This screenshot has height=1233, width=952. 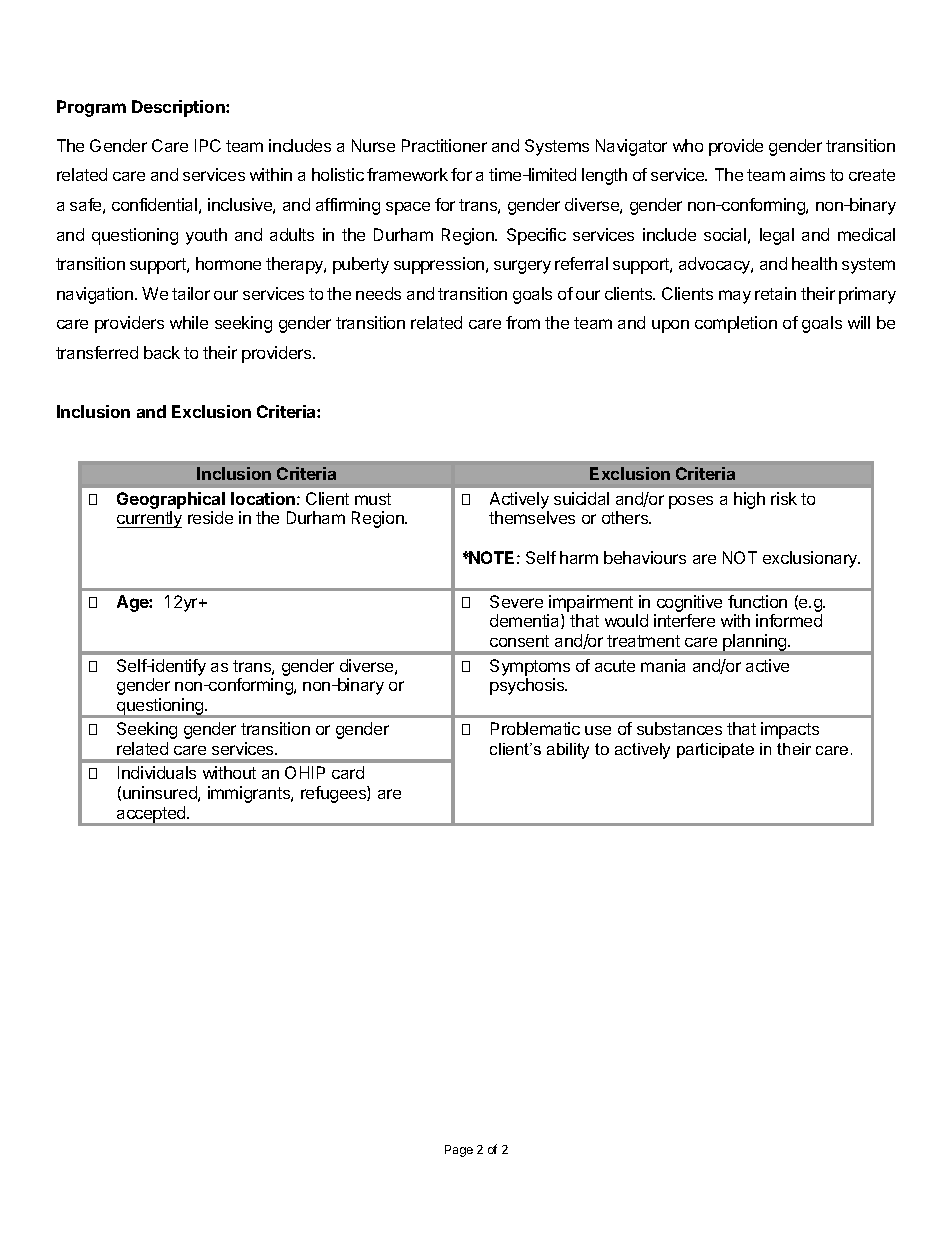 What do you see at coordinates (348, 772) in the screenshot?
I see `card` at bounding box center [348, 772].
